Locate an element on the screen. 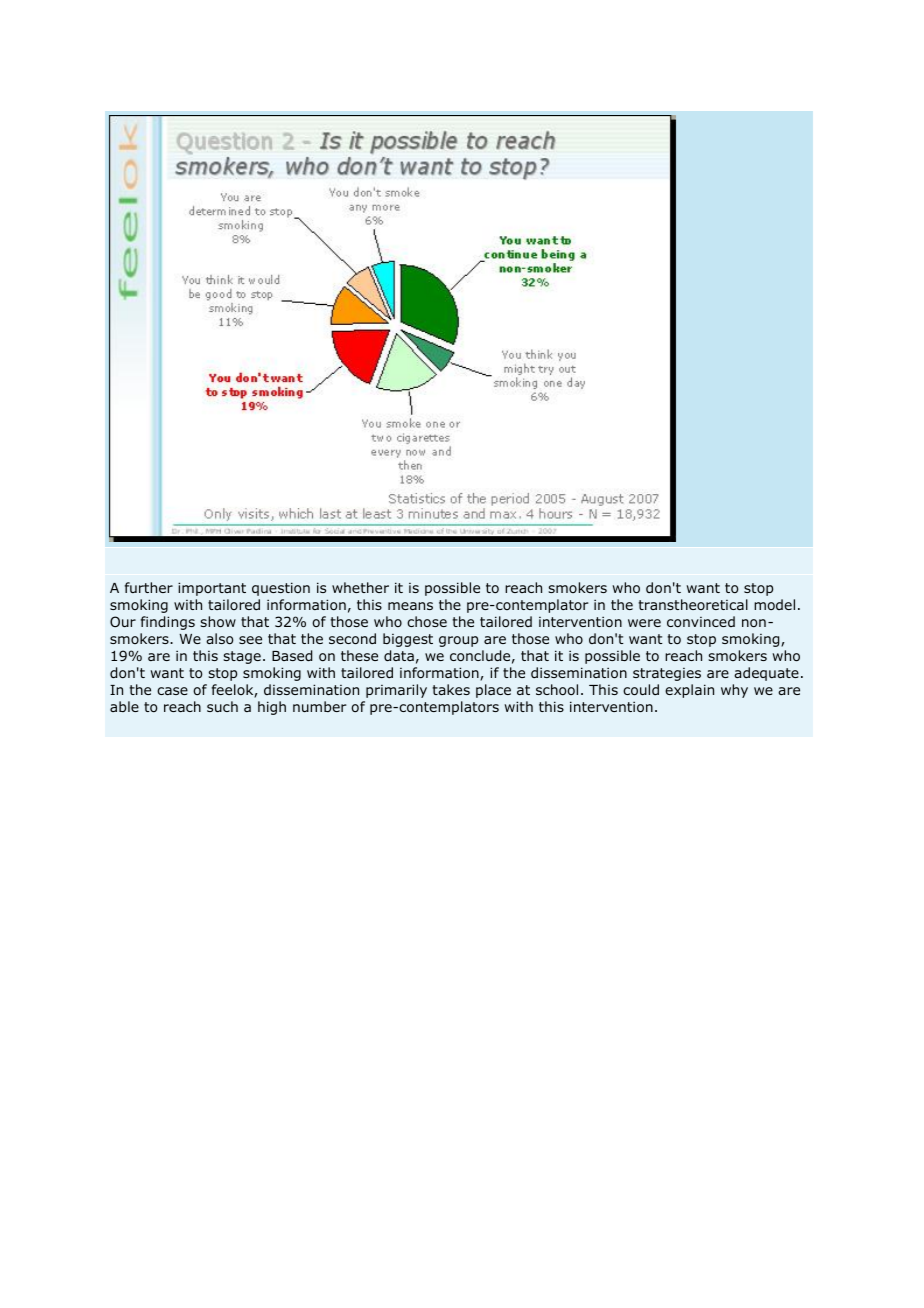  important is located at coordinates (212, 589).
